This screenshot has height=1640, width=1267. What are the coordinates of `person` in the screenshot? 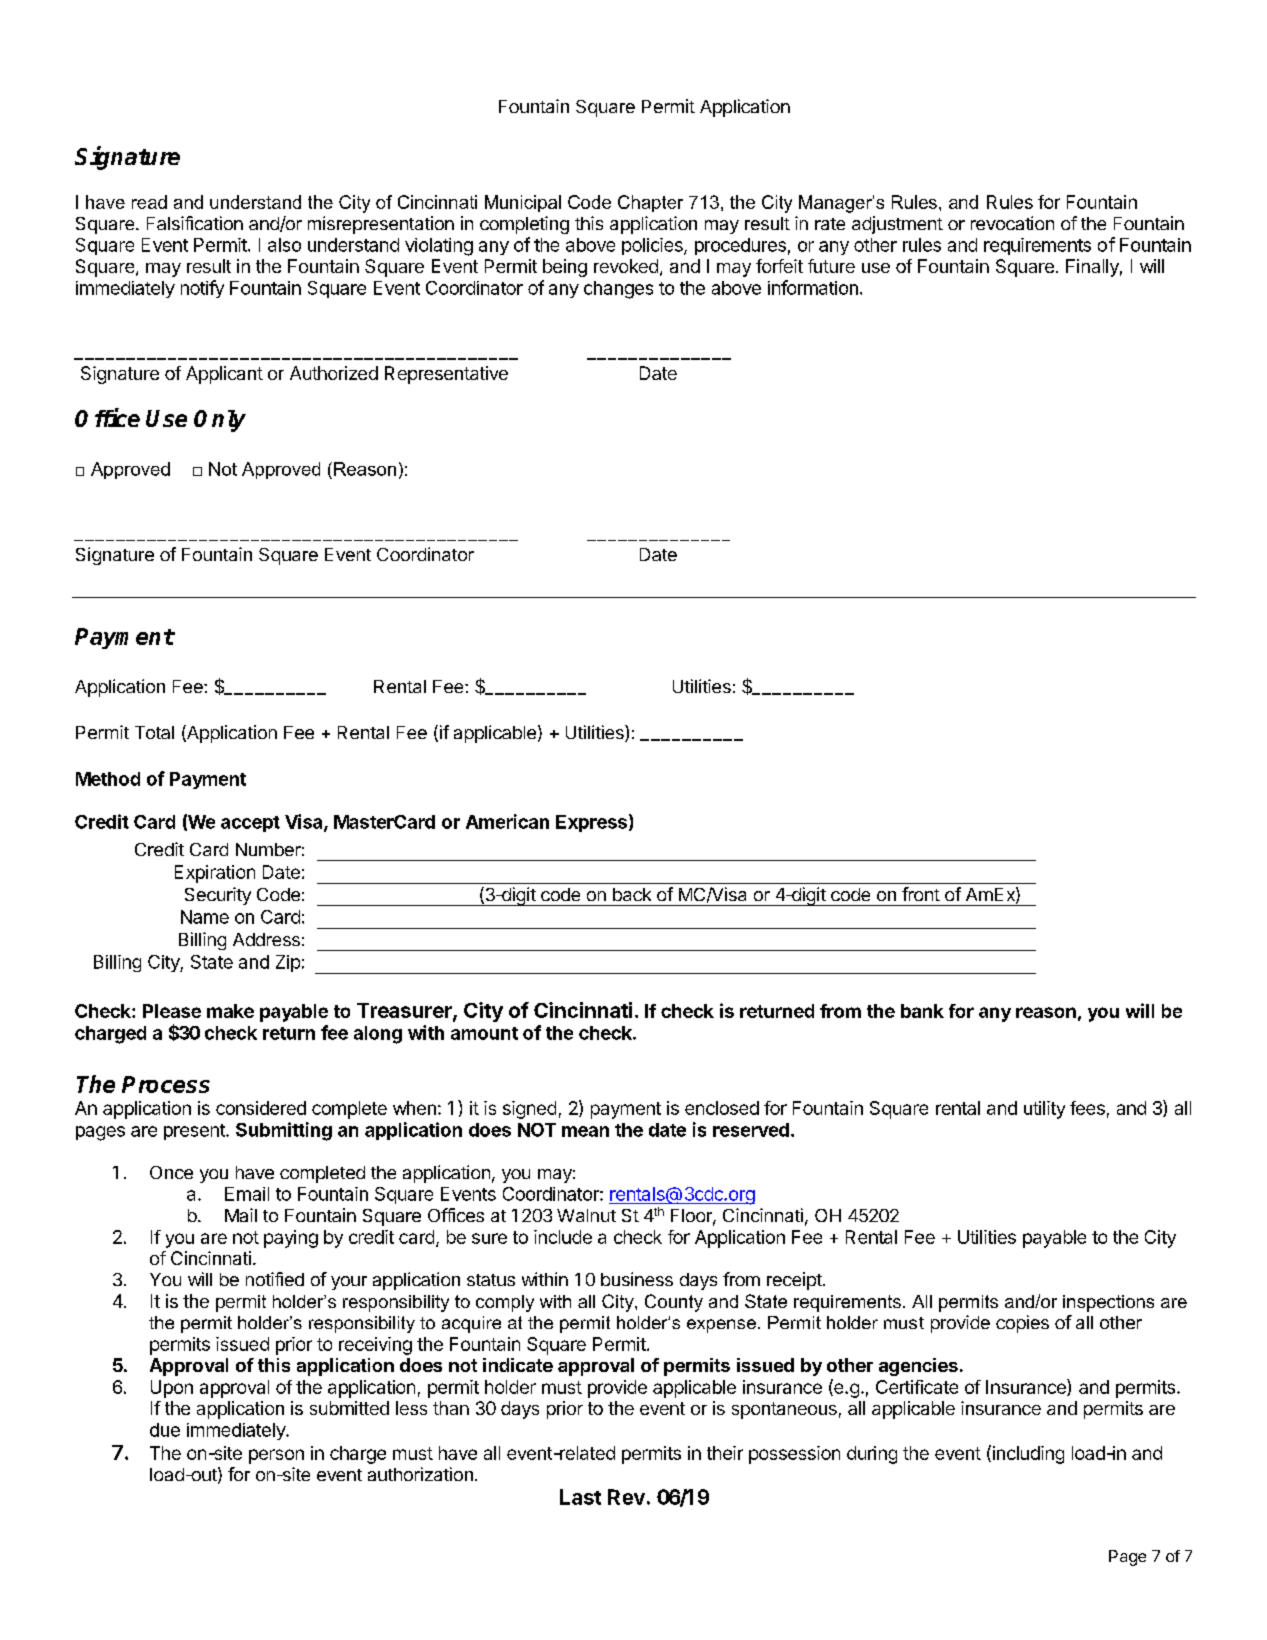 It's located at (276, 1456).
